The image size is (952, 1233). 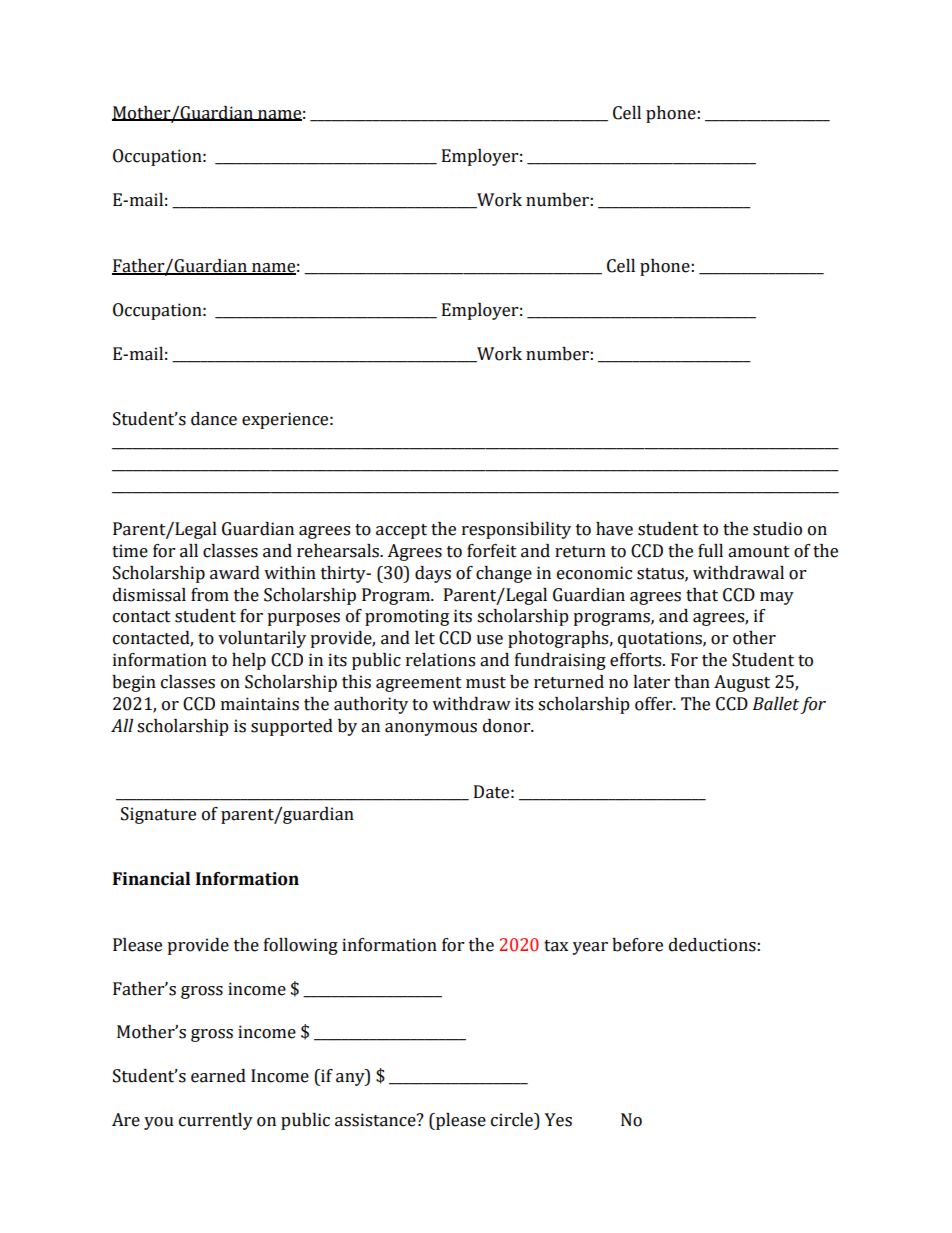 What do you see at coordinates (407, 617) in the image?
I see `promoting` at bounding box center [407, 617].
